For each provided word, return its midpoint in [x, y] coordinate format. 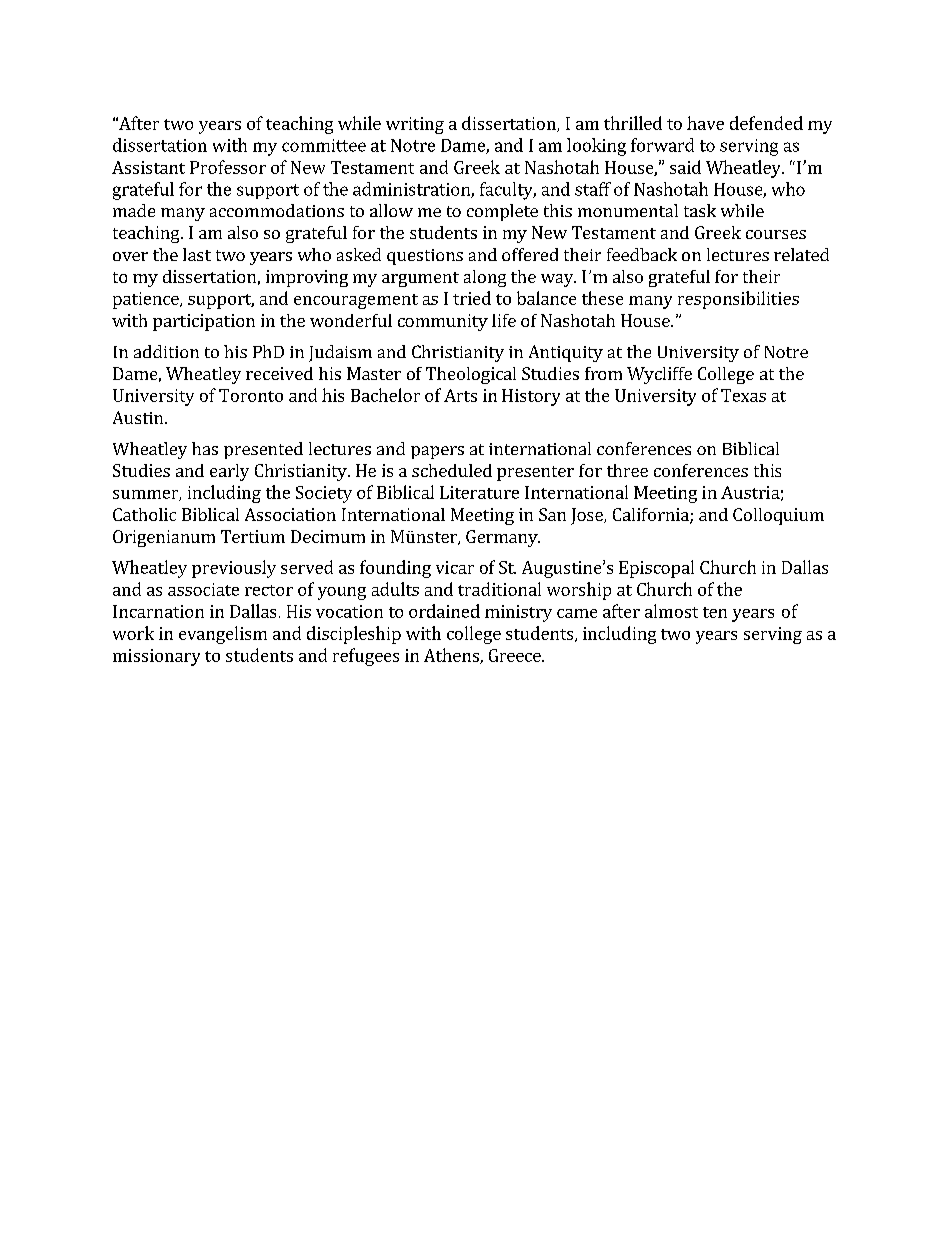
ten [715, 612]
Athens [452, 656]
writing [415, 125]
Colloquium [778, 516]
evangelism [223, 635]
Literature [479, 492]
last [197, 254]
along [485, 278]
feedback [642, 254]
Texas [743, 395]
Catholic [144, 514]
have [705, 123]
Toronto [251, 395]
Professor [228, 167]
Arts [460, 395]
